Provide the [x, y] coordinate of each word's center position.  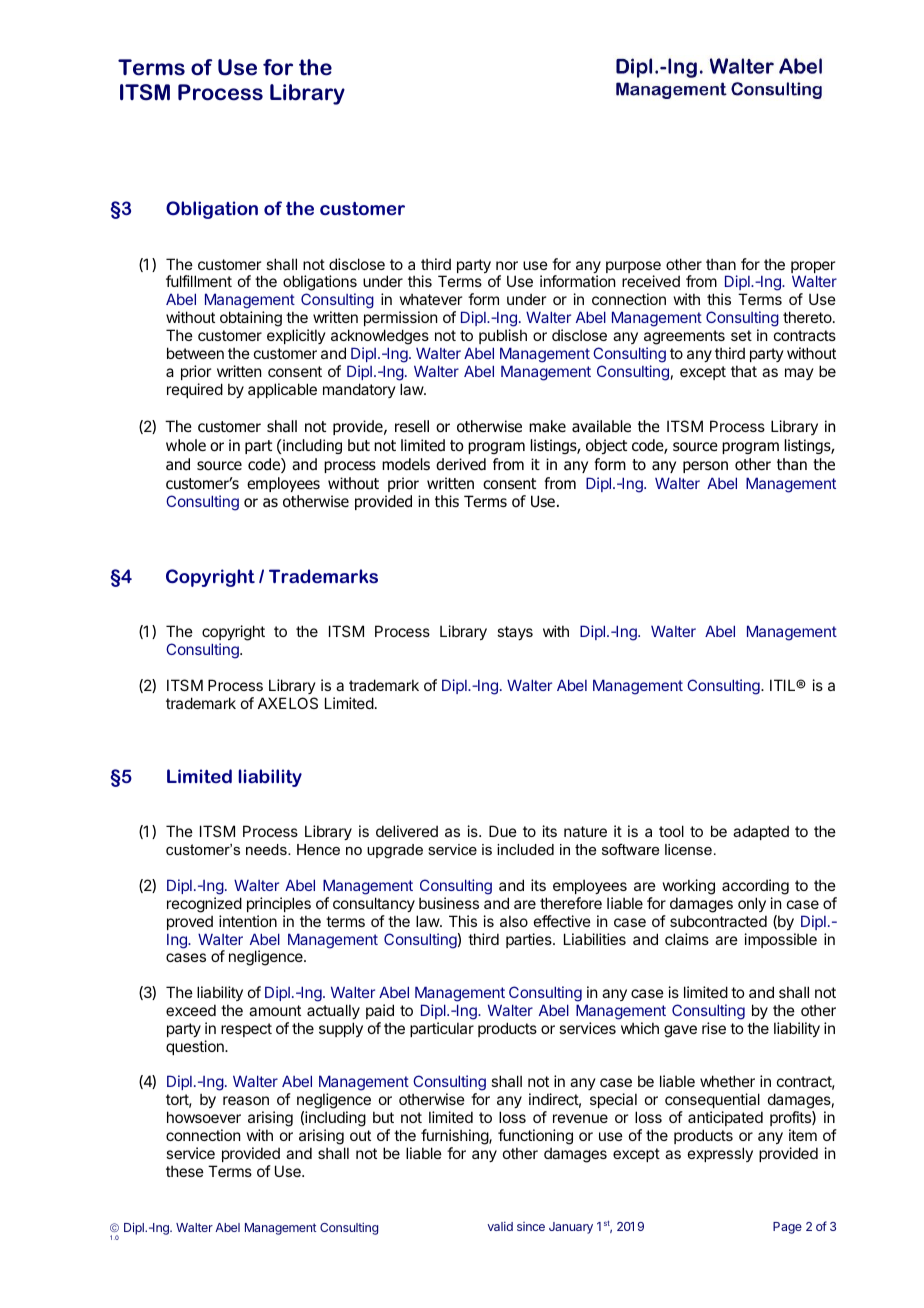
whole [186, 445]
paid [380, 1011]
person [705, 467]
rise [714, 1028]
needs [267, 849]
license [688, 849]
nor [507, 265]
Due [503, 831]
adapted [761, 832]
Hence [318, 849]
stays [515, 633]
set [741, 335]
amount [275, 1010]
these [185, 1171]
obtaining [251, 319]
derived [461, 464]
